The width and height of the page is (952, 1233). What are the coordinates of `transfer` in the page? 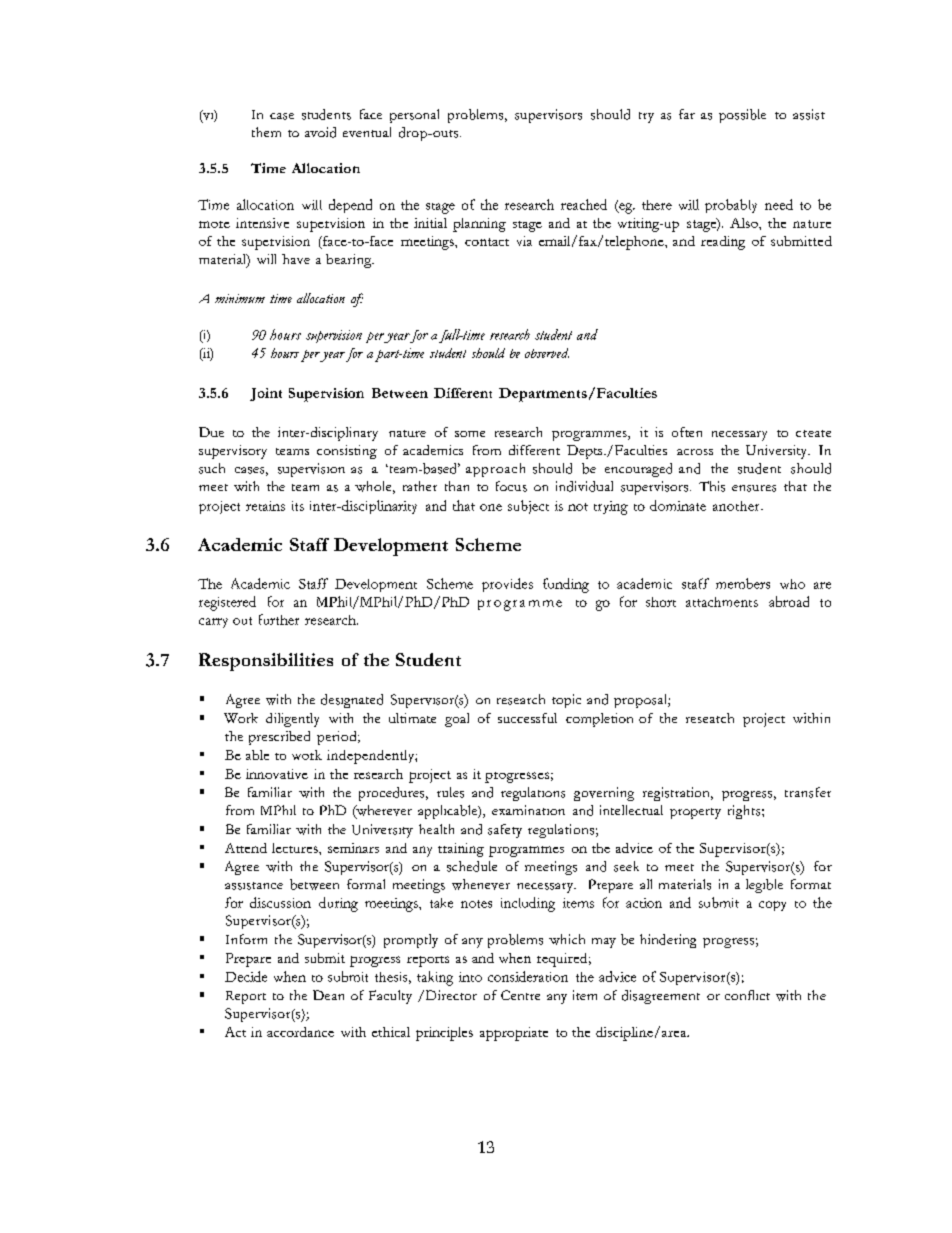 It's located at (808, 792).
